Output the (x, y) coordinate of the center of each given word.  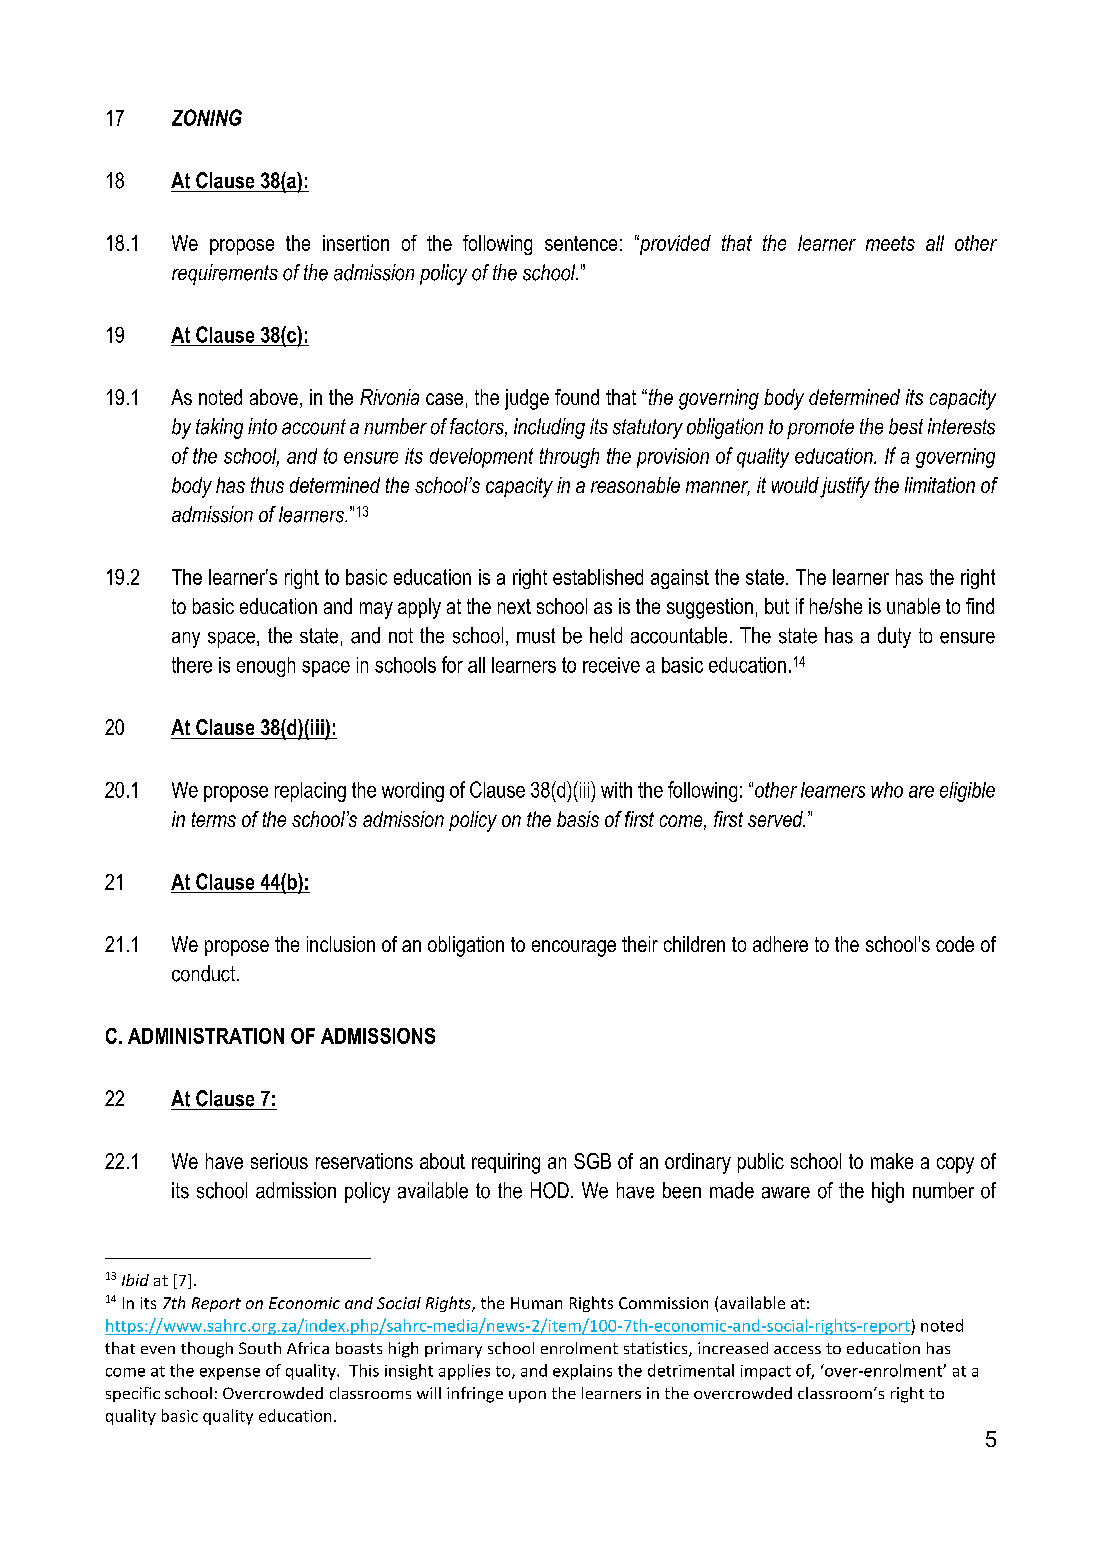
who (887, 790)
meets (890, 243)
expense (230, 1374)
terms (214, 819)
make (892, 1161)
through (569, 458)
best (906, 426)
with (616, 790)
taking (219, 428)
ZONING (207, 117)
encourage (574, 948)
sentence (581, 243)
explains (582, 1372)
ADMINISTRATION (206, 1036)
